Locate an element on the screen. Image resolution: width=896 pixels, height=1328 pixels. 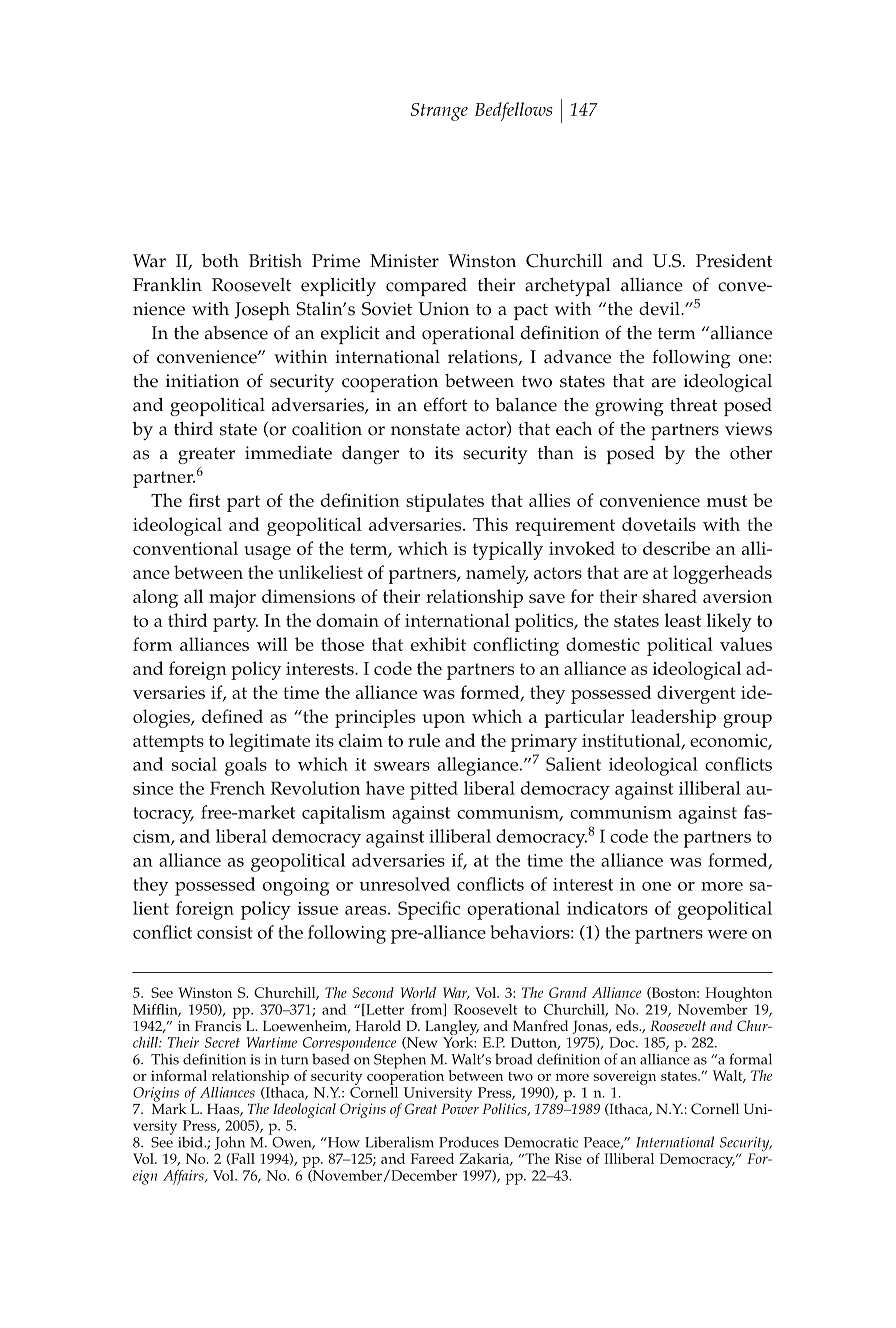
must is located at coordinates (727, 501).
